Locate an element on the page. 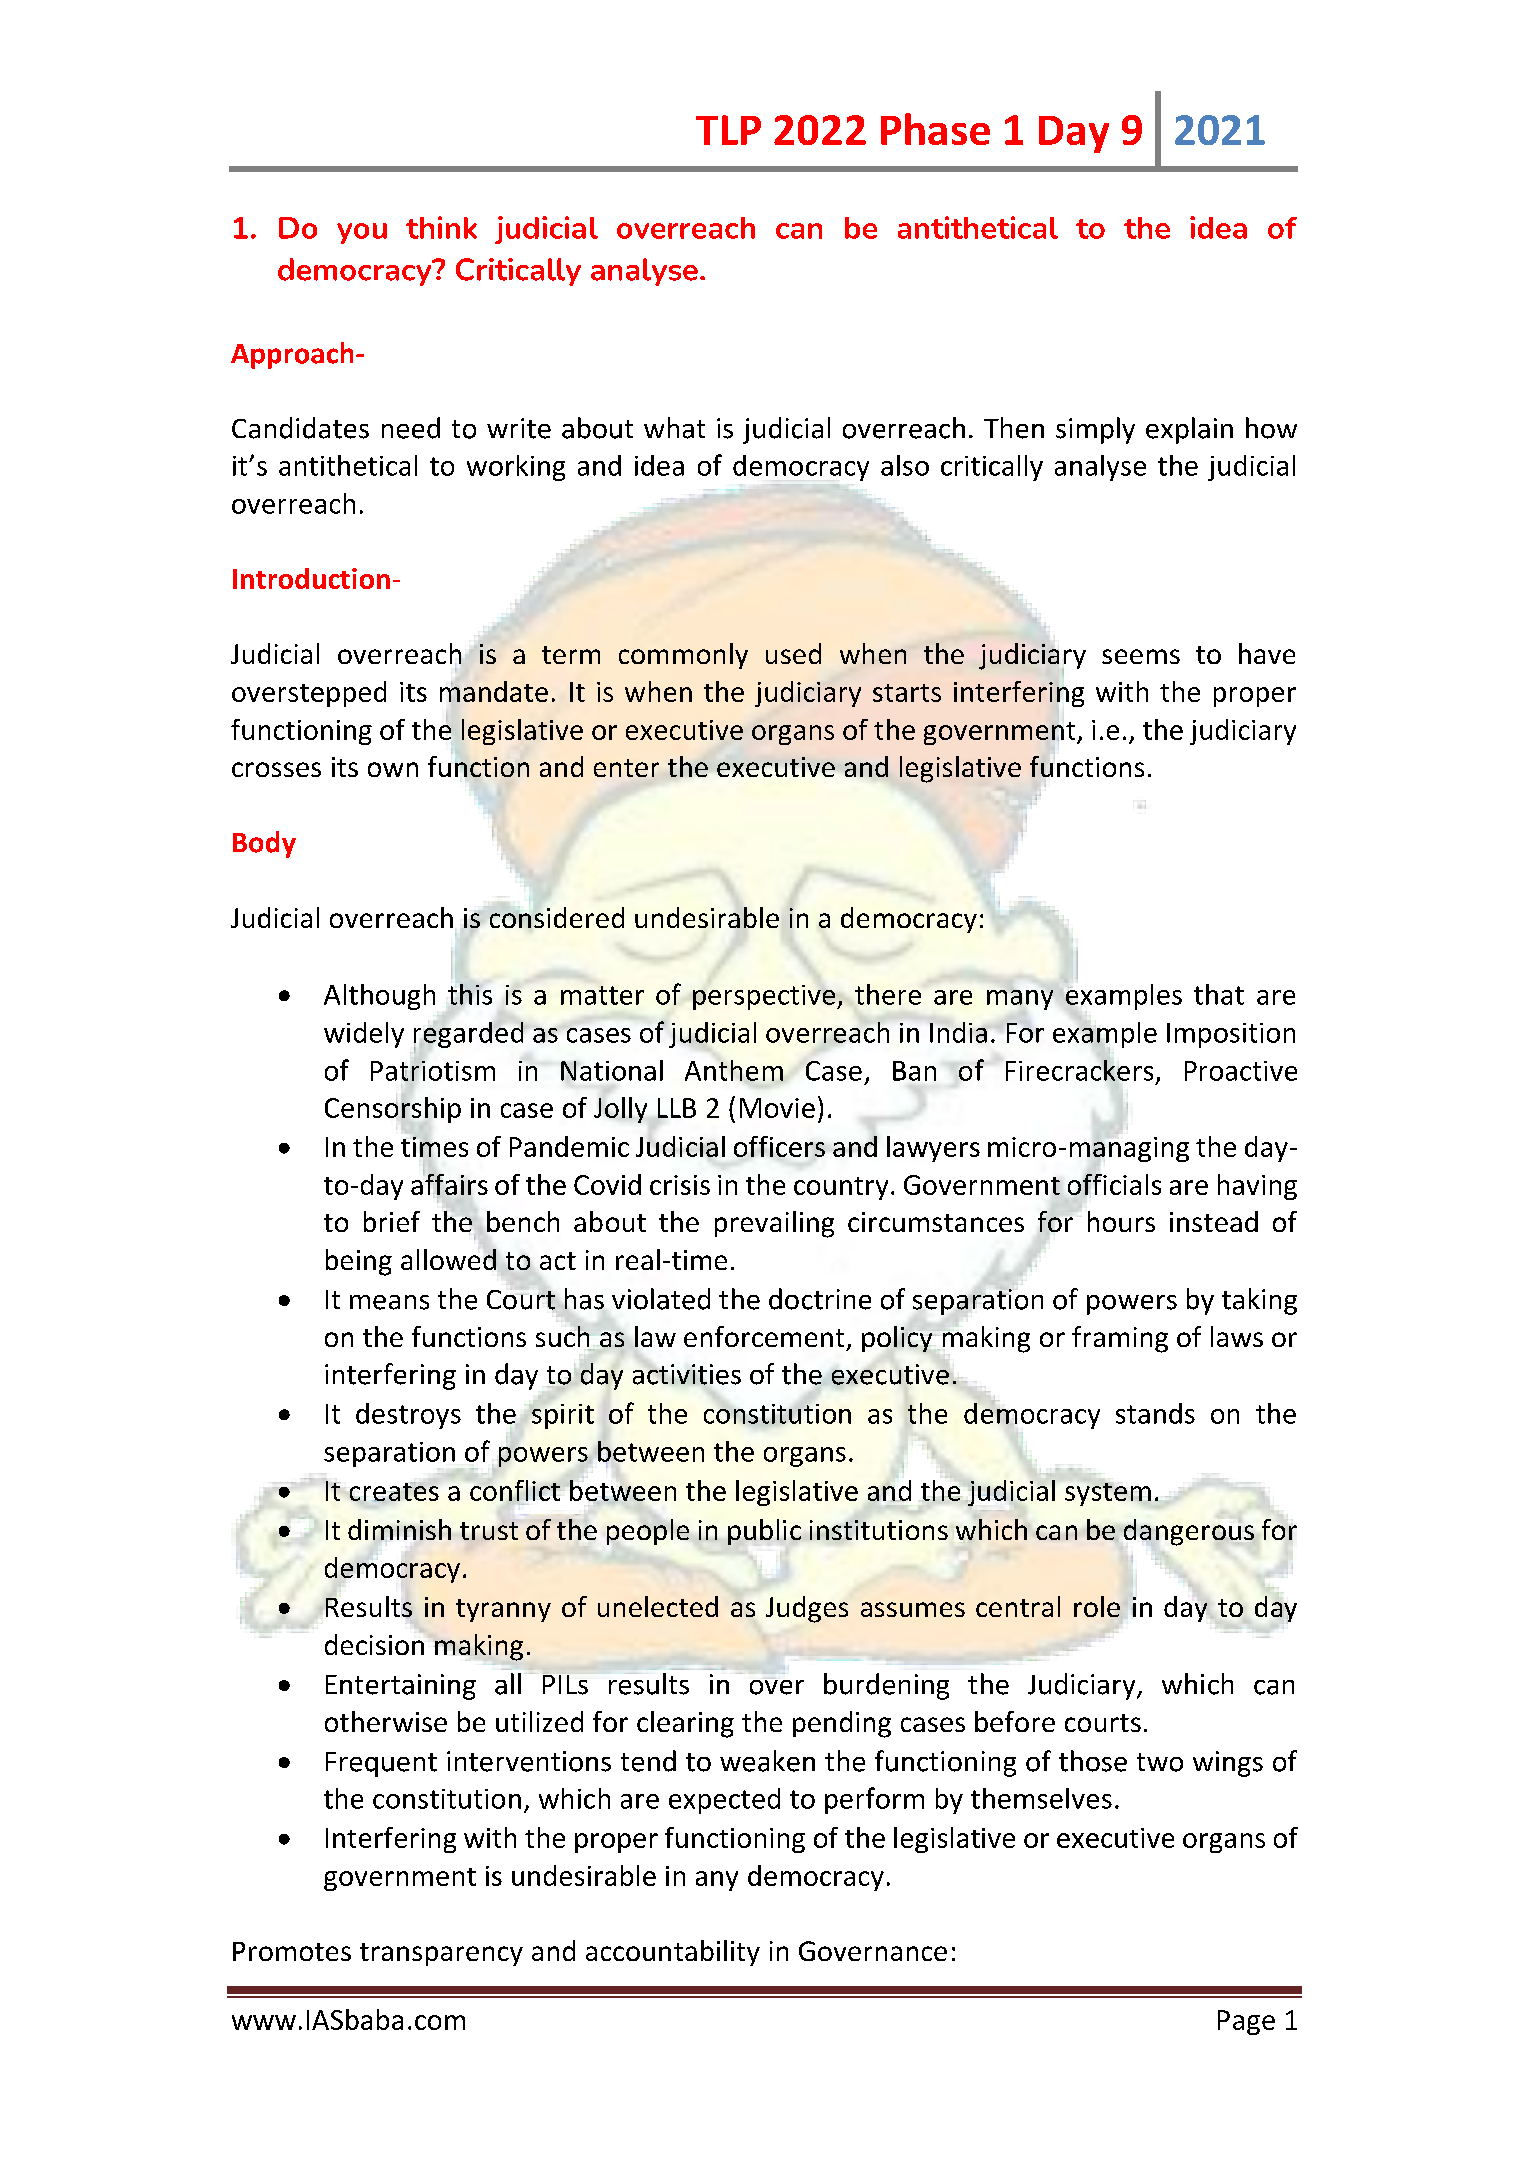  Censorship is located at coordinates (393, 1110).
